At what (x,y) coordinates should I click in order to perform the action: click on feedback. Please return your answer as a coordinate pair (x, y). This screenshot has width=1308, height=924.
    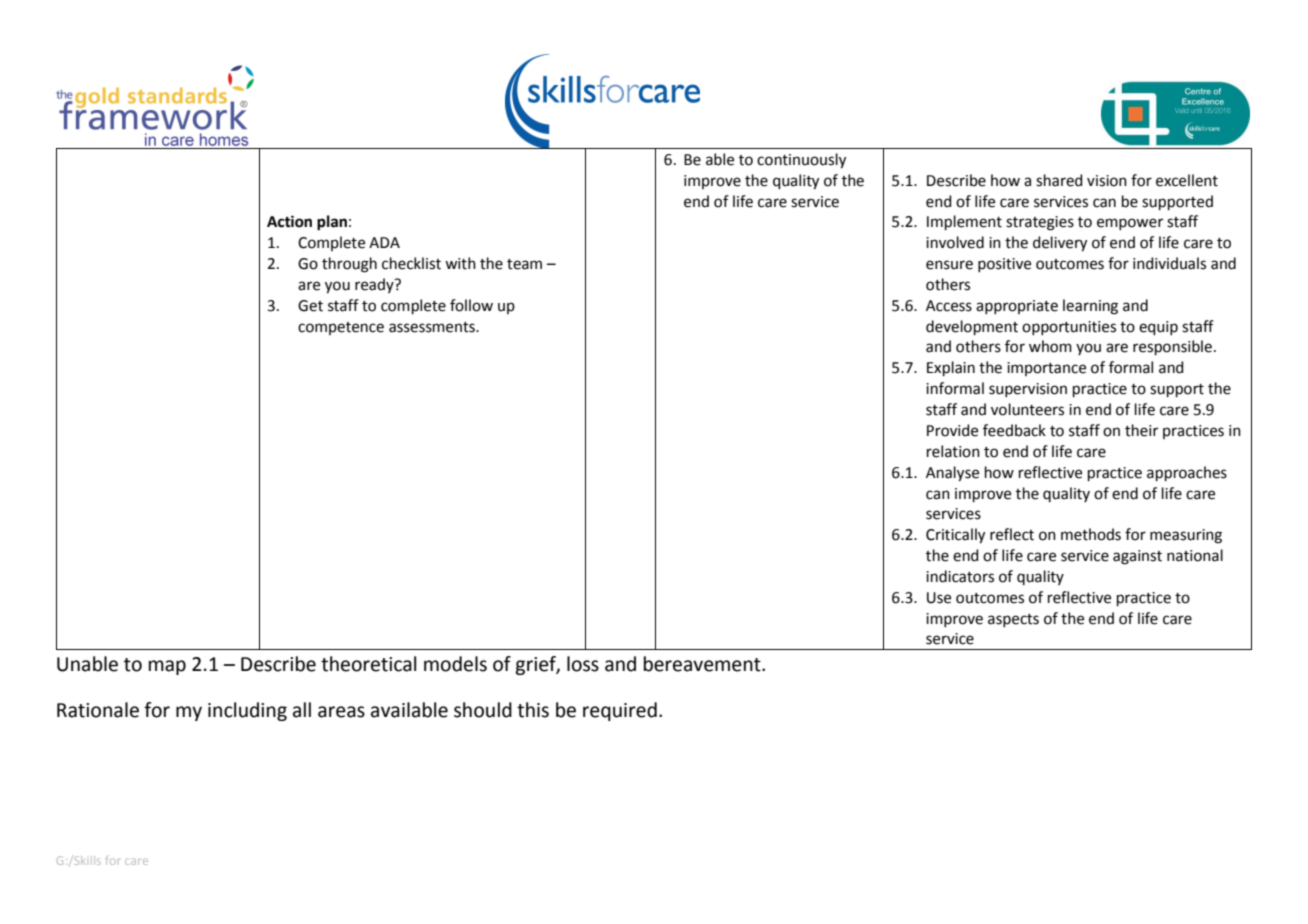
    Looking at the image, I should click on (1014, 430).
